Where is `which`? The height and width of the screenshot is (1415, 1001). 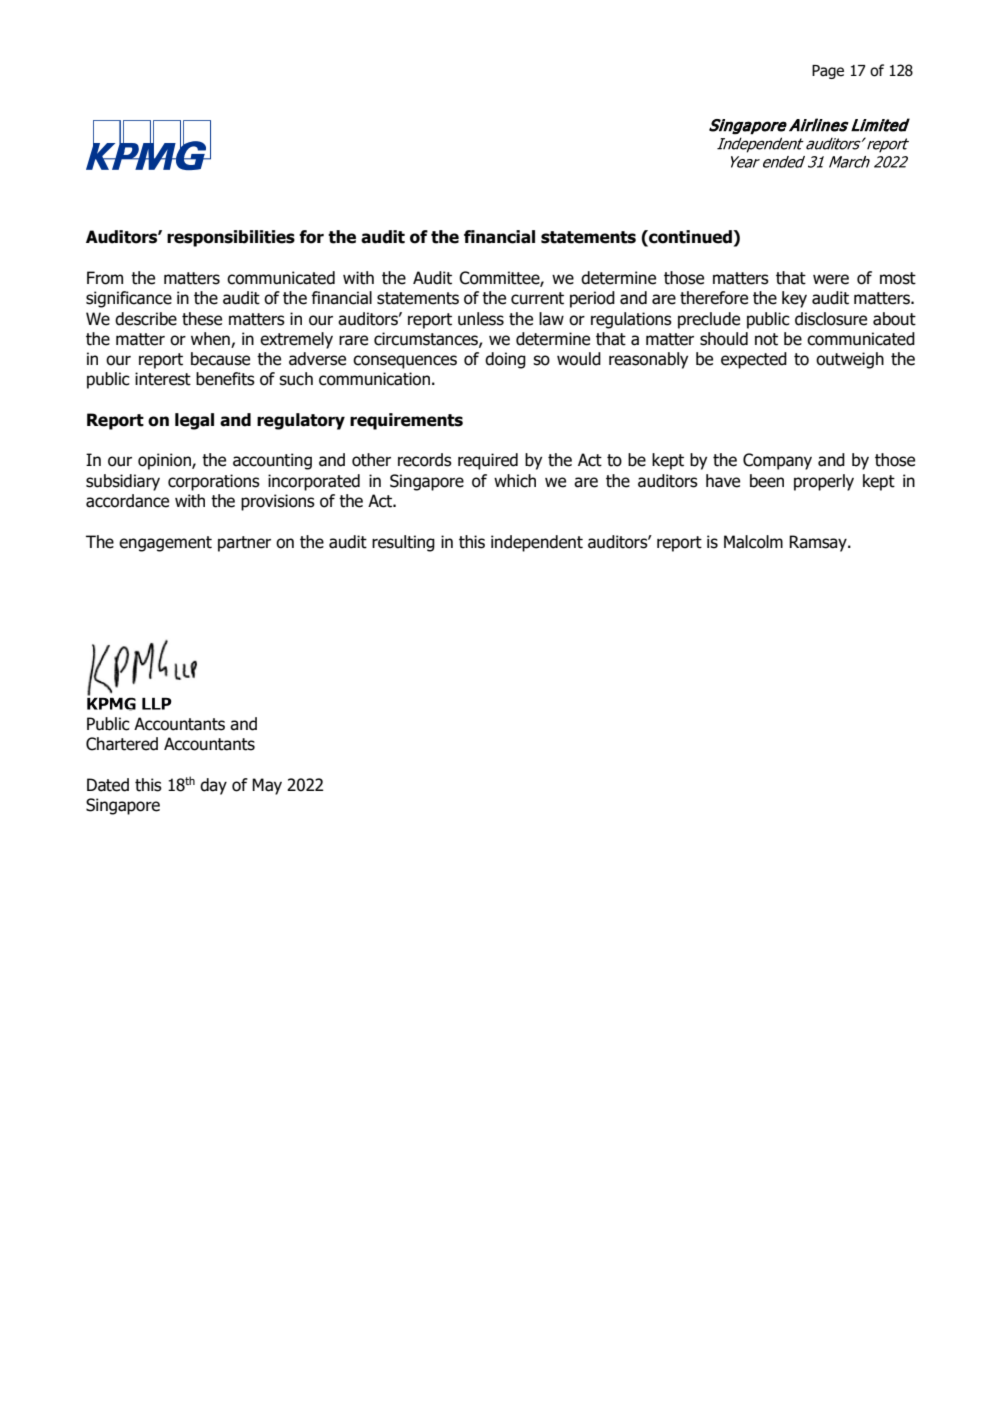
which is located at coordinates (515, 481).
